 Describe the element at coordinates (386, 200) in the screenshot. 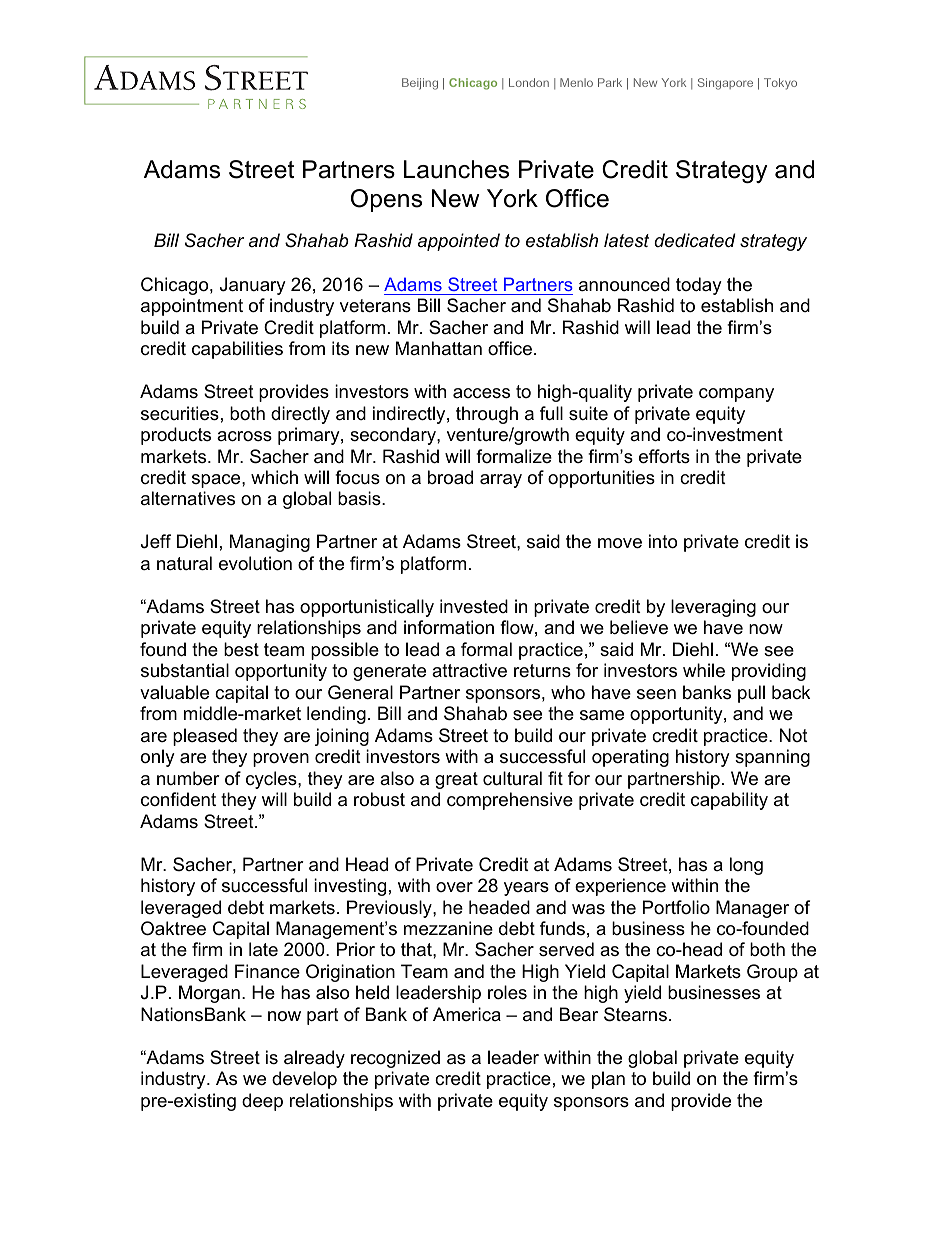

I see `Opens` at that location.
